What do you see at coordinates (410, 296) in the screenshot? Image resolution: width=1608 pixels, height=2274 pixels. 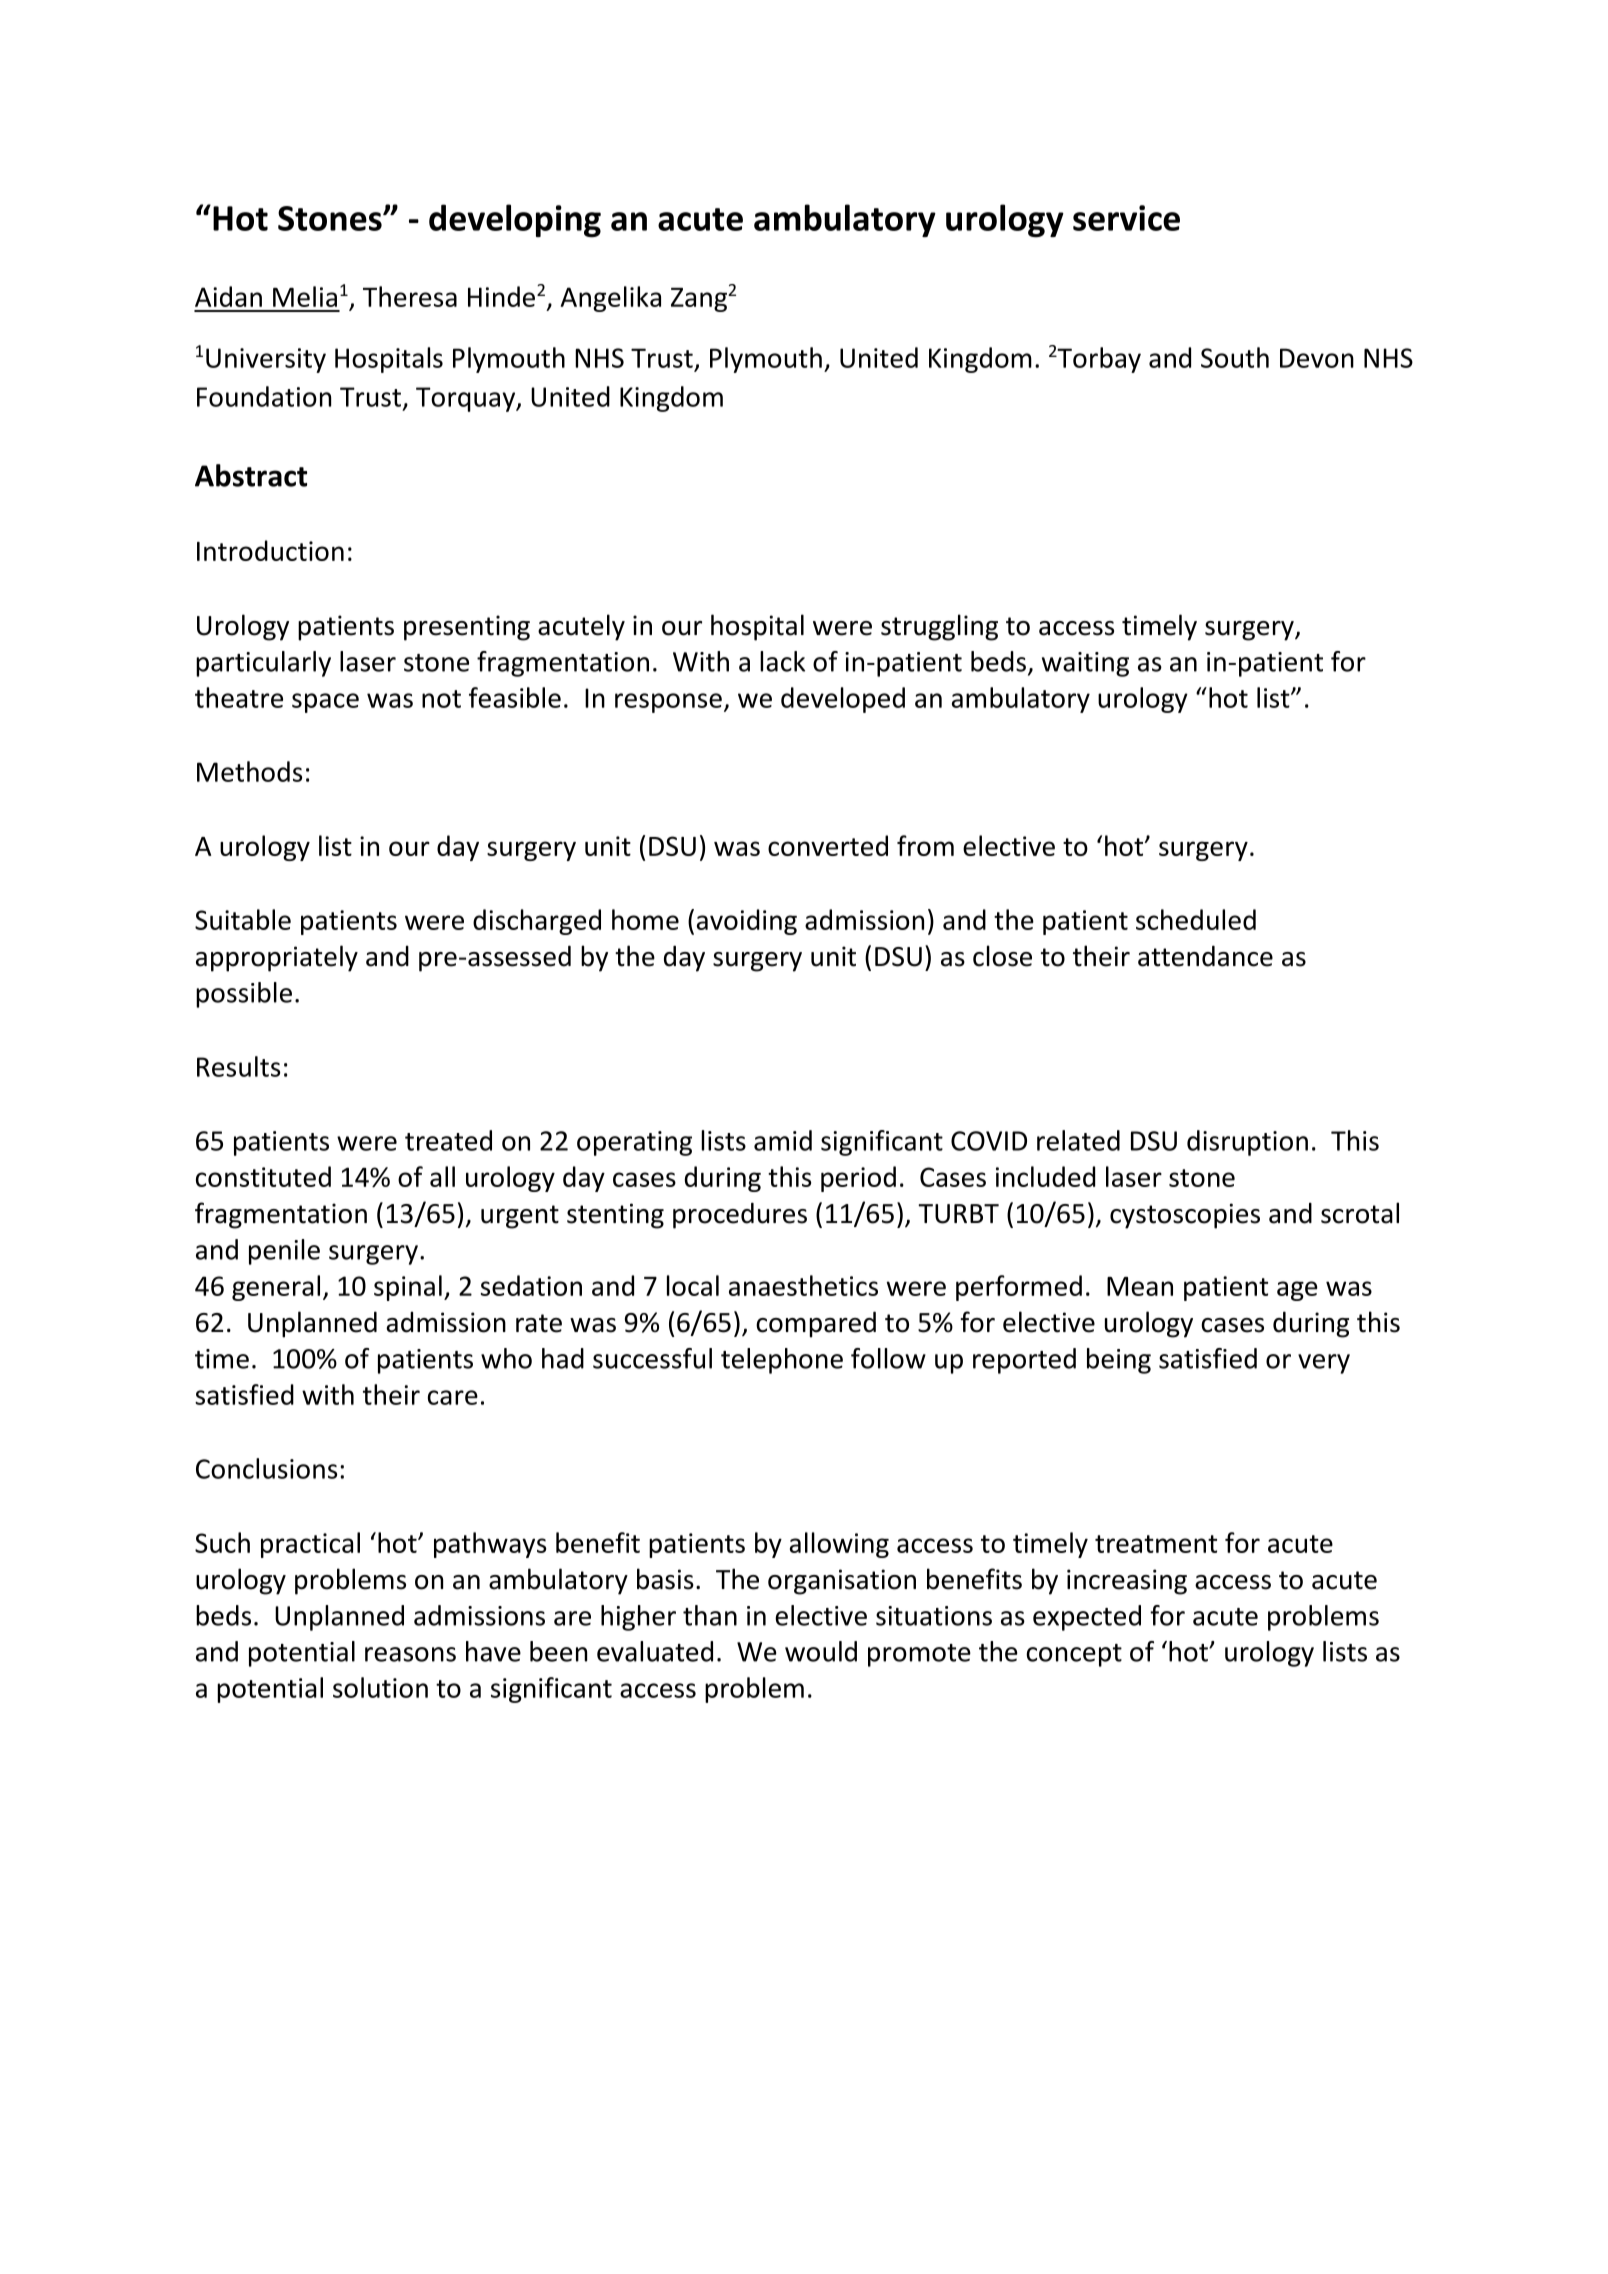 I see `Theresa` at bounding box center [410, 296].
